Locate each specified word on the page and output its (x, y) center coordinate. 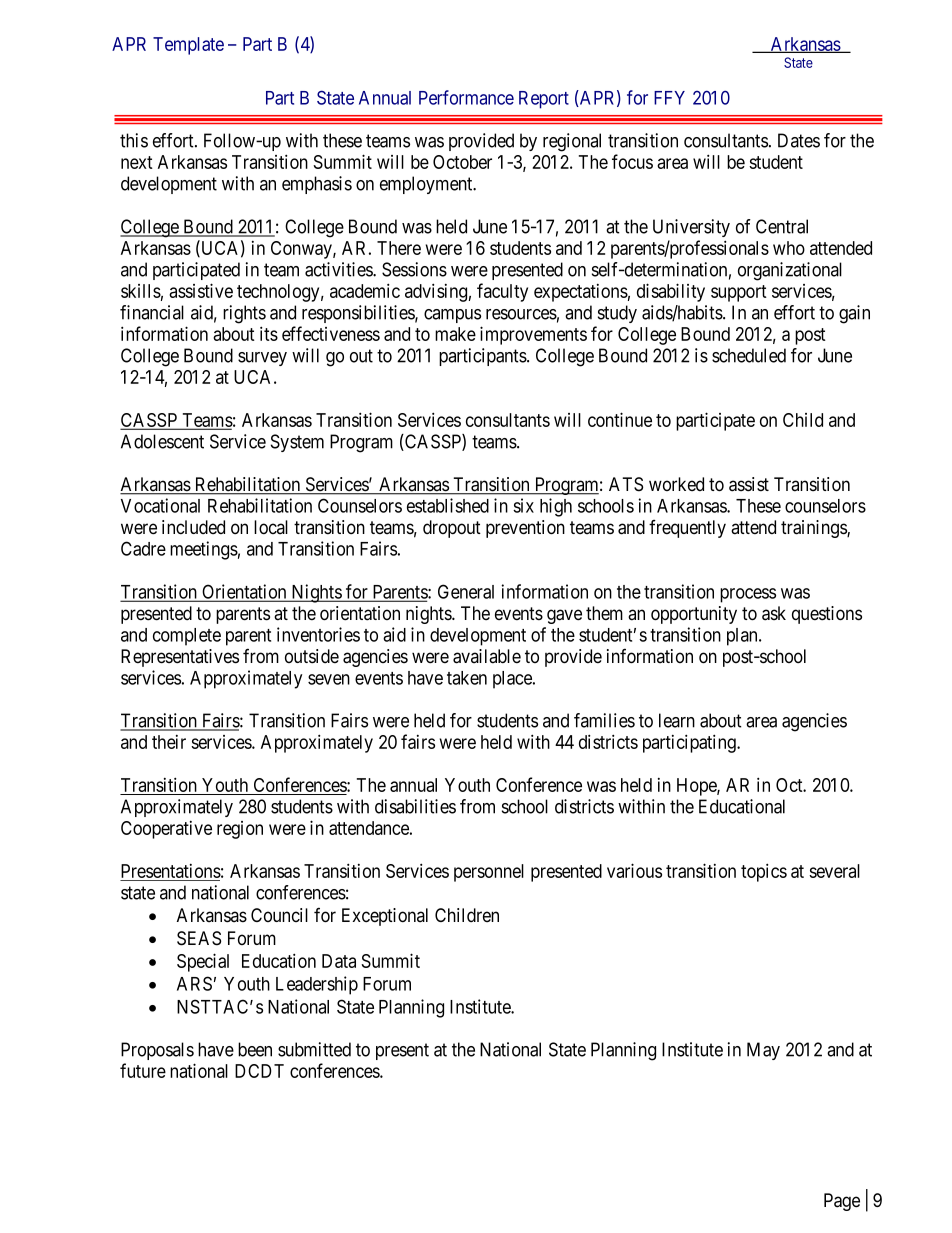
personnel (489, 873)
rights (244, 314)
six (523, 505)
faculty (502, 292)
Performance (466, 97)
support (739, 293)
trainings (814, 529)
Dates (799, 140)
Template (188, 46)
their (169, 742)
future (143, 1070)
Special (203, 962)
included (193, 527)
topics (764, 872)
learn (677, 720)
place (513, 680)
